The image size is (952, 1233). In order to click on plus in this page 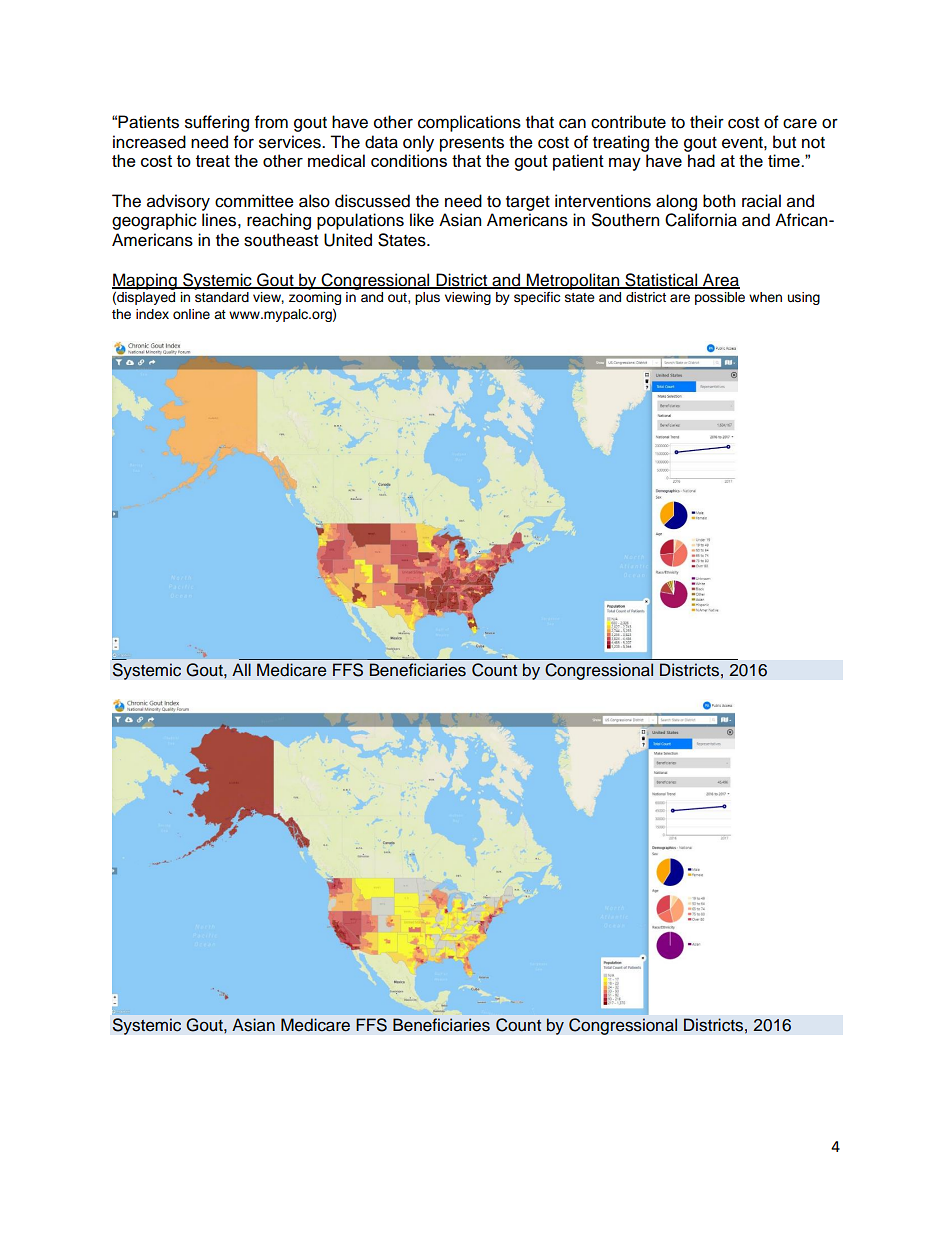, I will do `click(427, 298)`.
